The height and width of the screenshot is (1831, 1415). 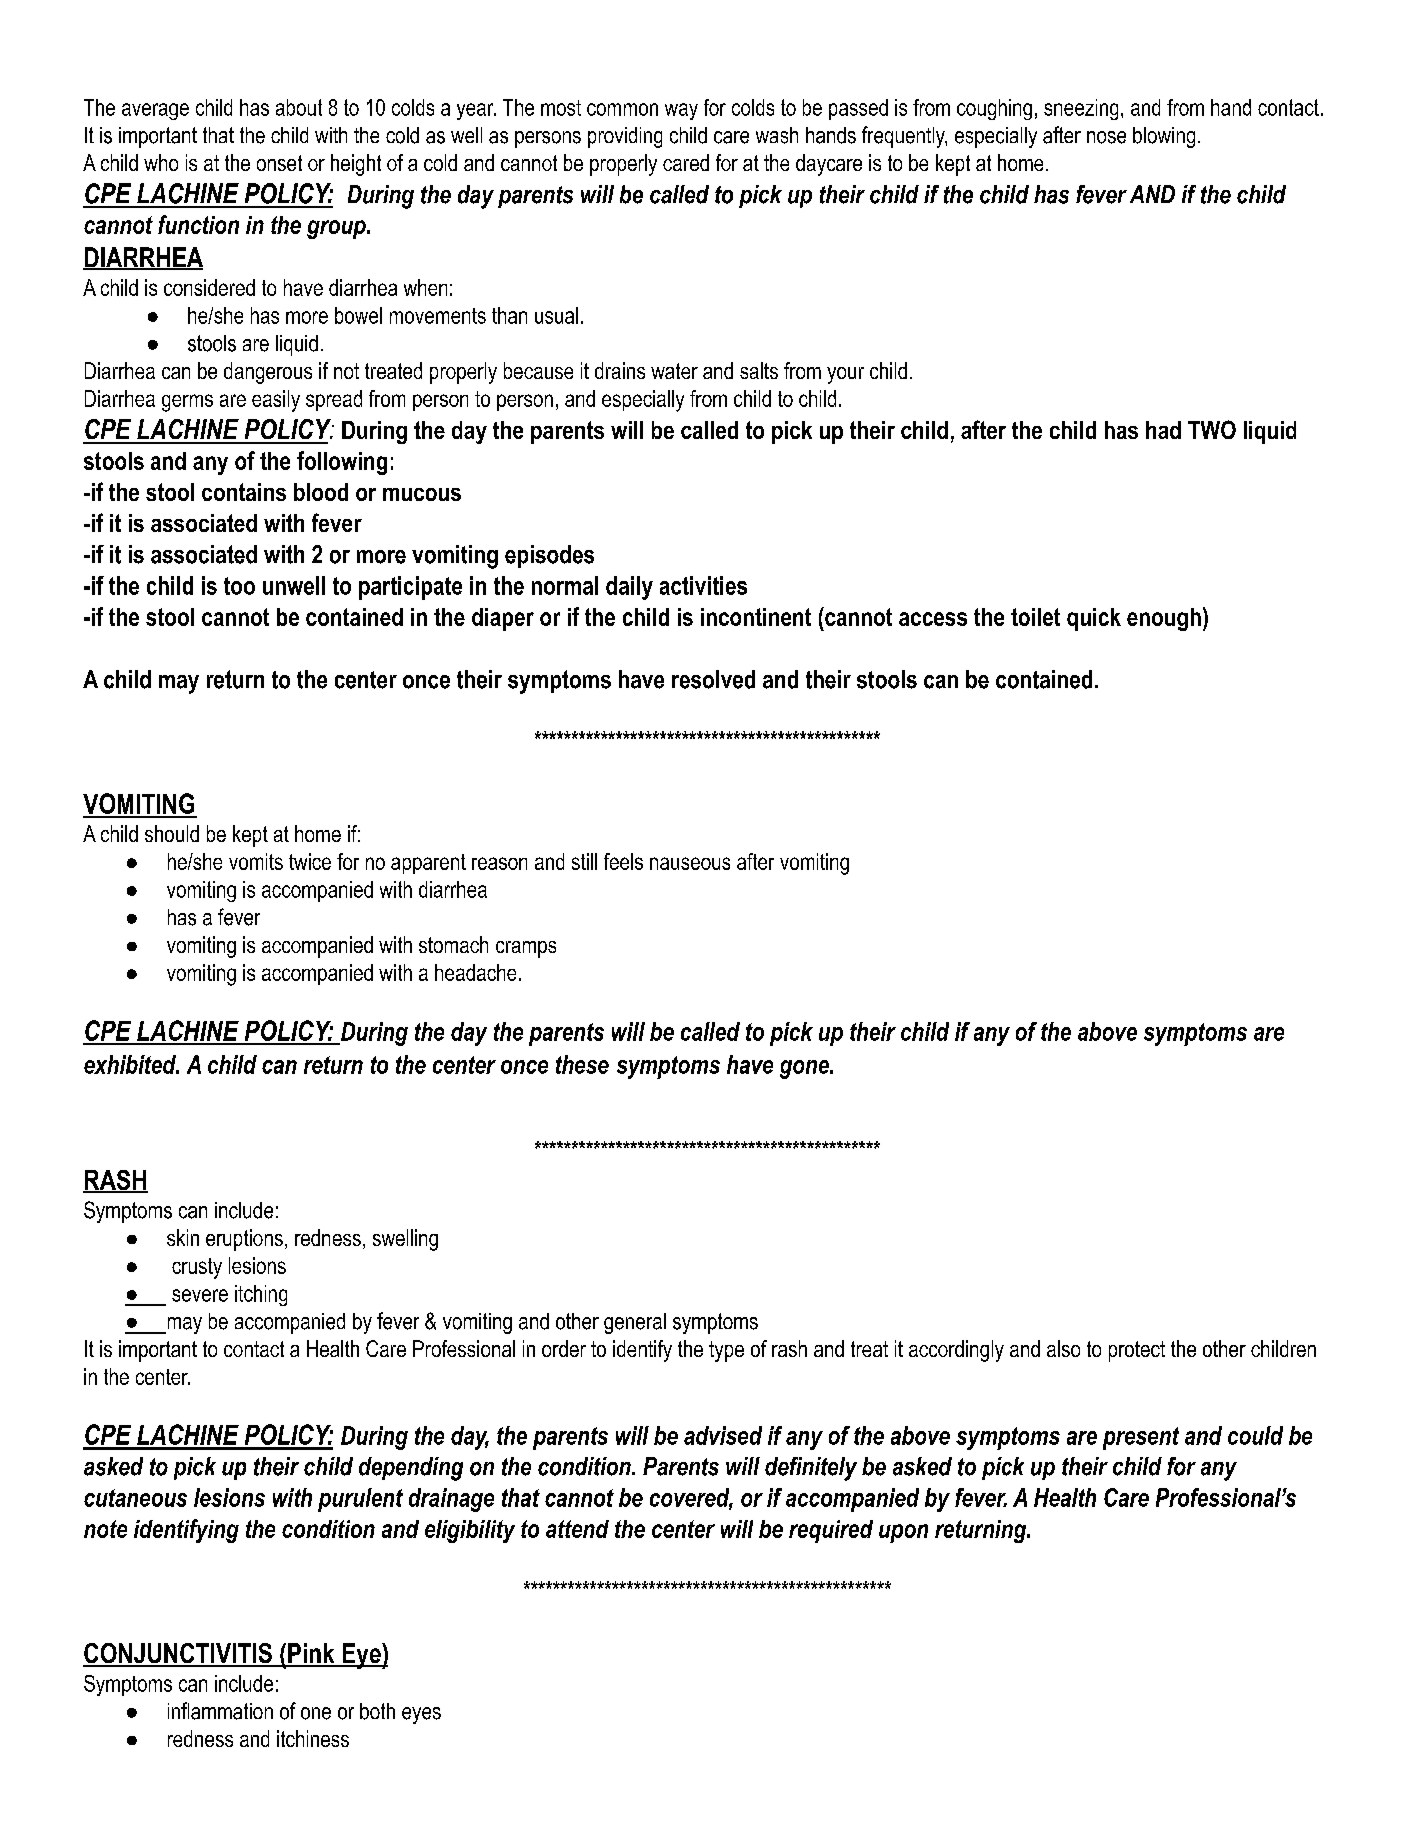 I want to click on nauseous, so click(x=690, y=863).
